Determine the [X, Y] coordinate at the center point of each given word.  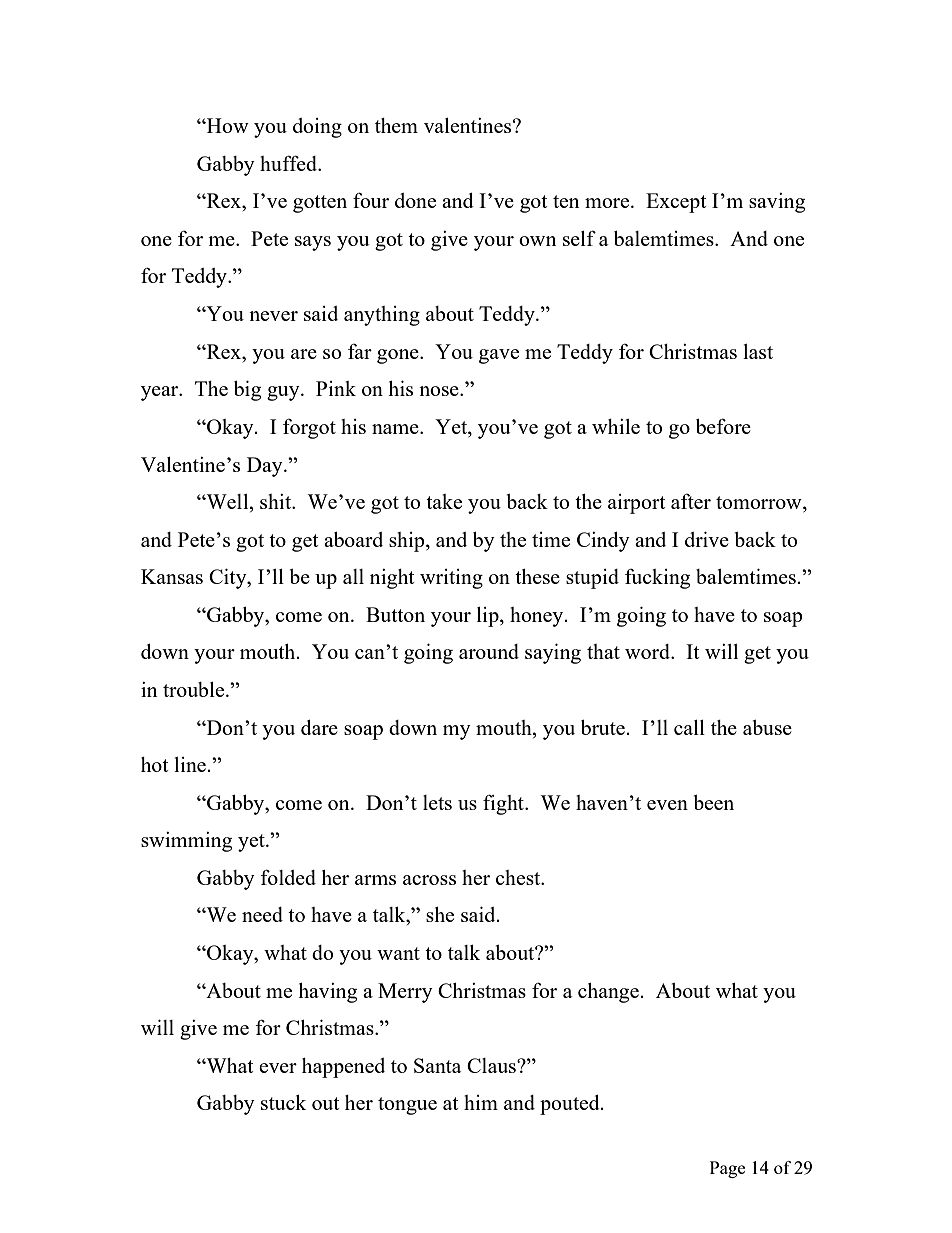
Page [727, 1169]
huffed [290, 163]
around [489, 651]
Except [676, 203]
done [415, 200]
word [648, 651]
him [481, 1102]
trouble [195, 689]
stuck [283, 1102]
